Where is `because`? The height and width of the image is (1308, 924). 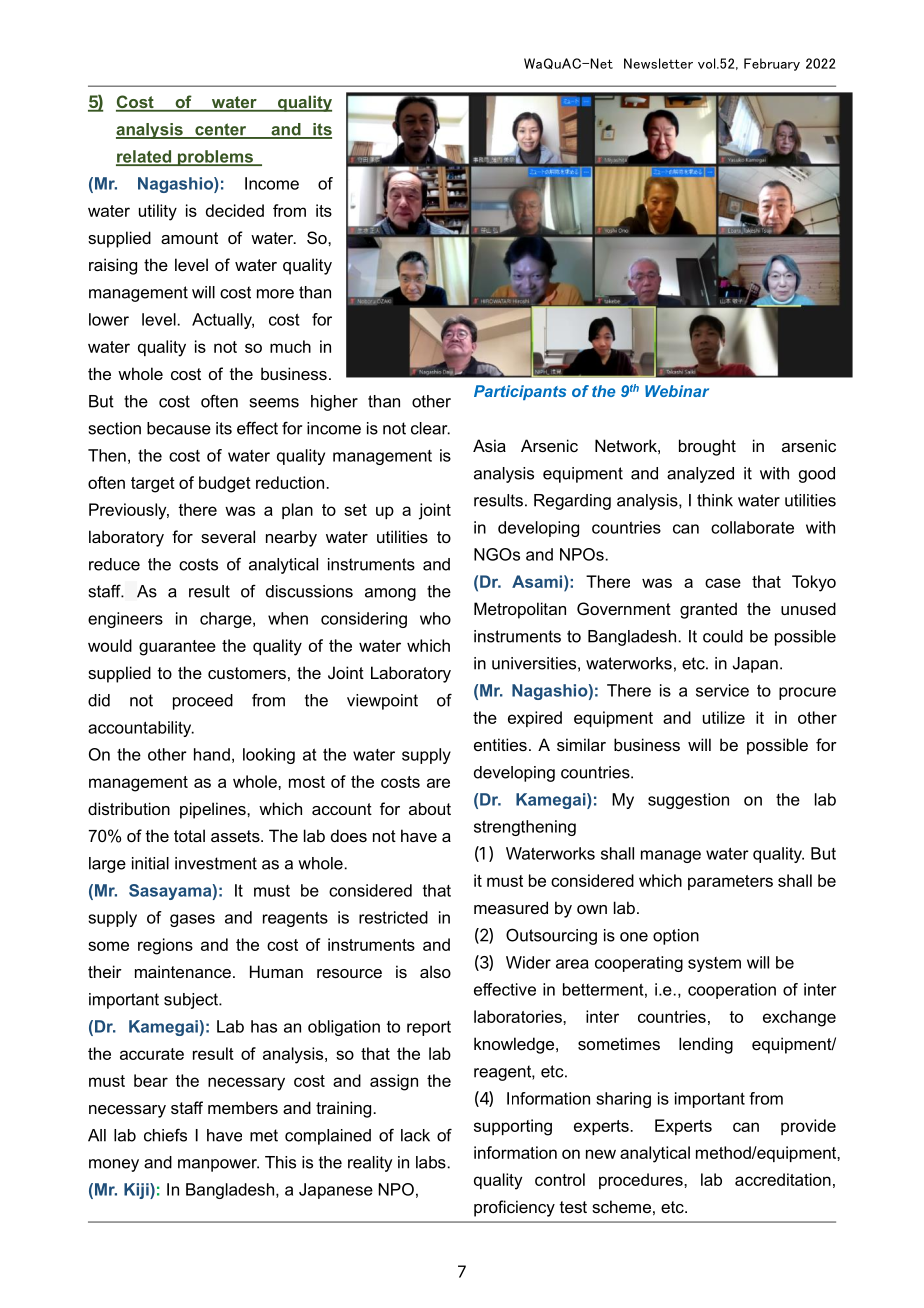 because is located at coordinates (179, 428).
